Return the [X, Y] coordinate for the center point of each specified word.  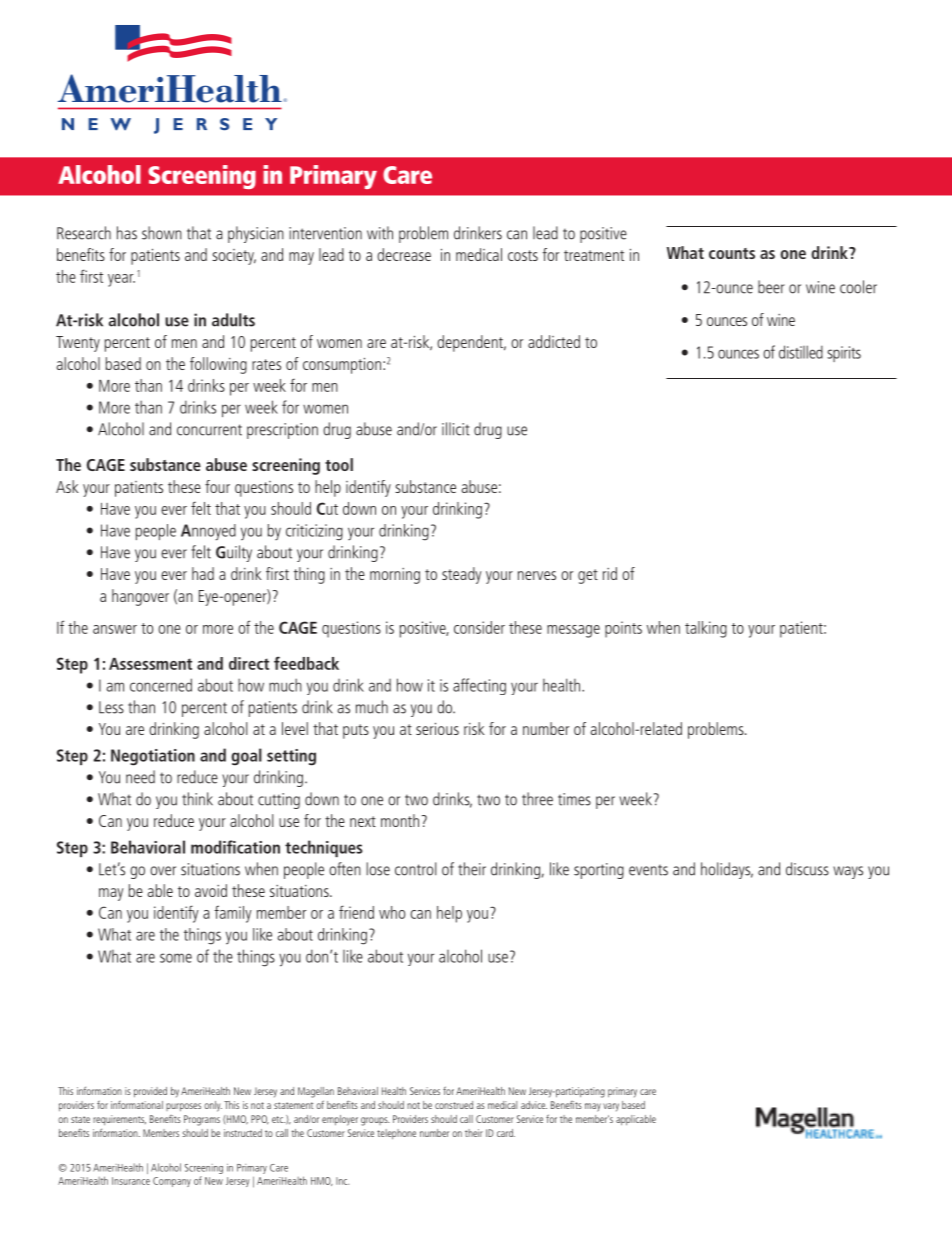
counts [732, 253]
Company [172, 1182]
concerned [161, 685]
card [506, 1133]
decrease [404, 254]
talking [706, 629]
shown [162, 233]
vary [611, 1107]
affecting [479, 686]
